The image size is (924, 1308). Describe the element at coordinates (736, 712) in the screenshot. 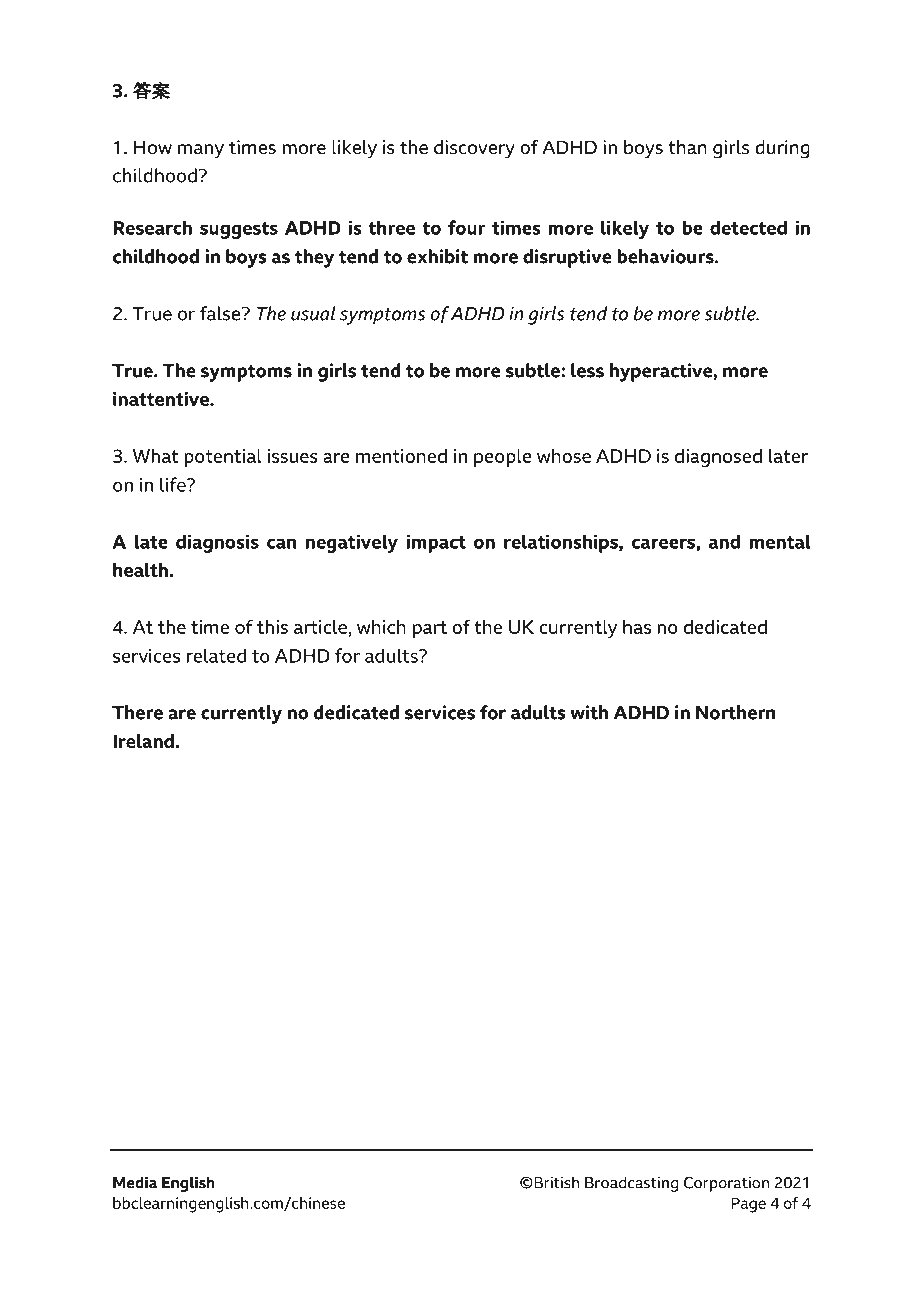

I see `Northern` at that location.
